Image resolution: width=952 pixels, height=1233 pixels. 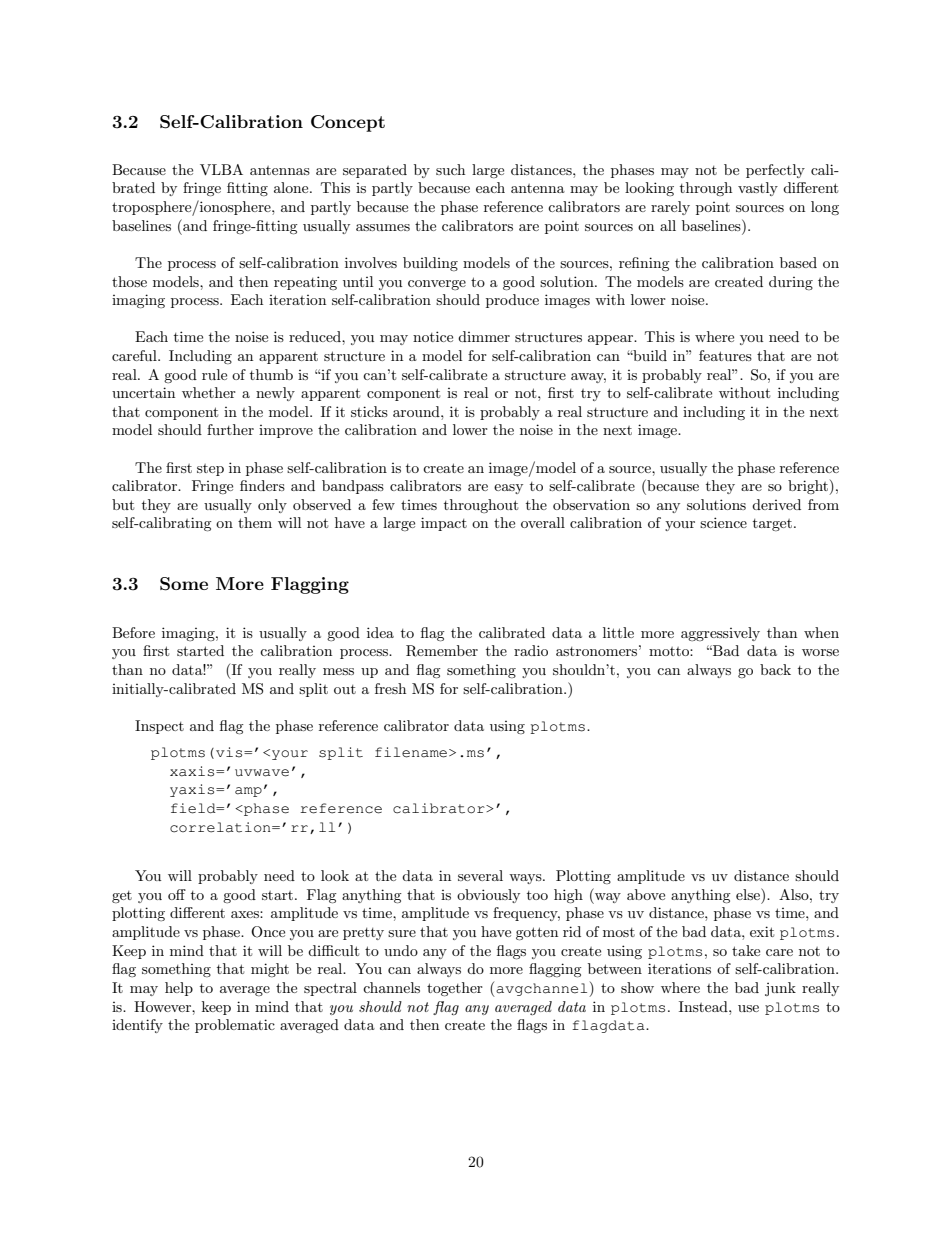 What do you see at coordinates (292, 187) in the screenshot?
I see `alone` at bounding box center [292, 187].
